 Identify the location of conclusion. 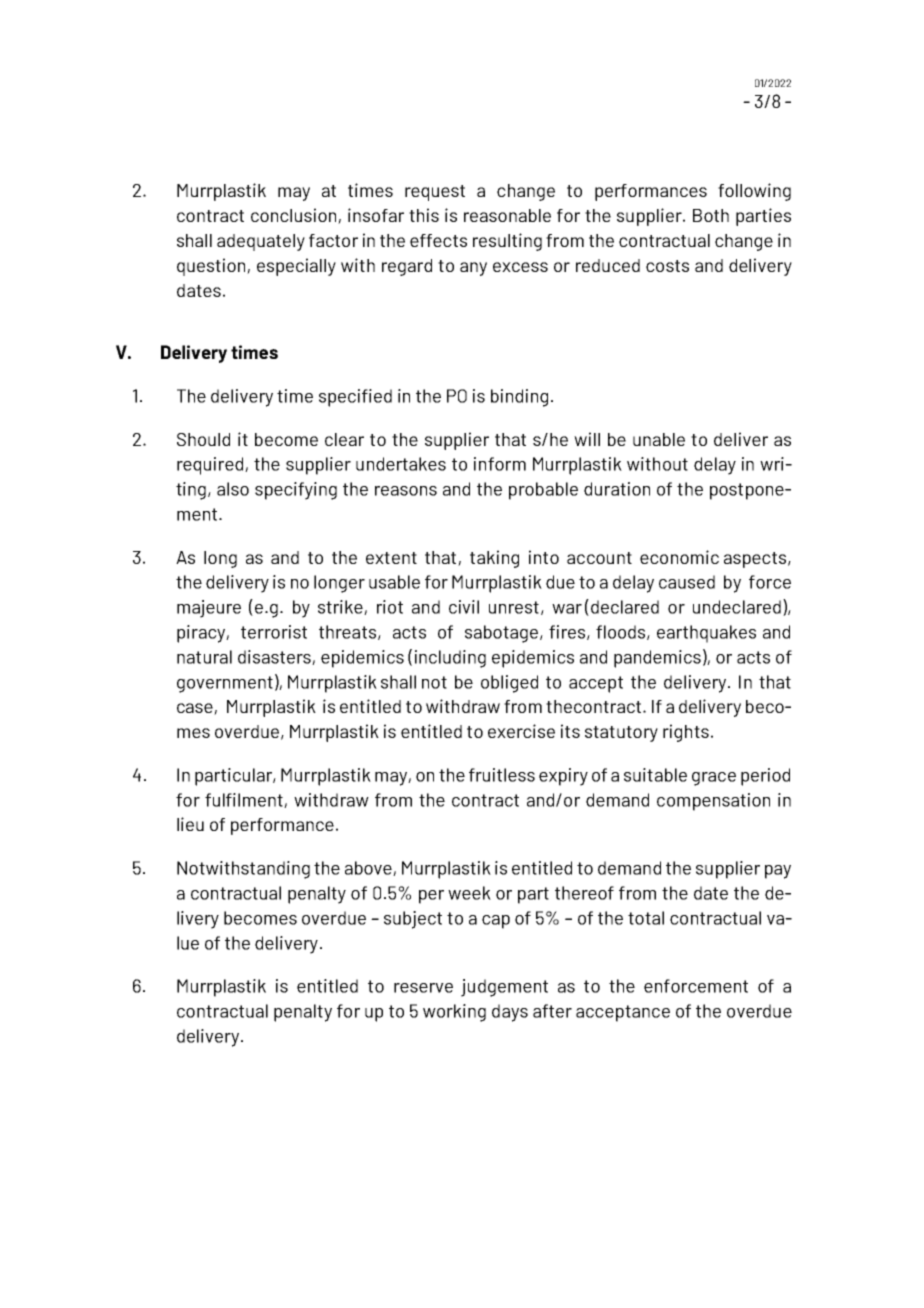
(295, 216).
